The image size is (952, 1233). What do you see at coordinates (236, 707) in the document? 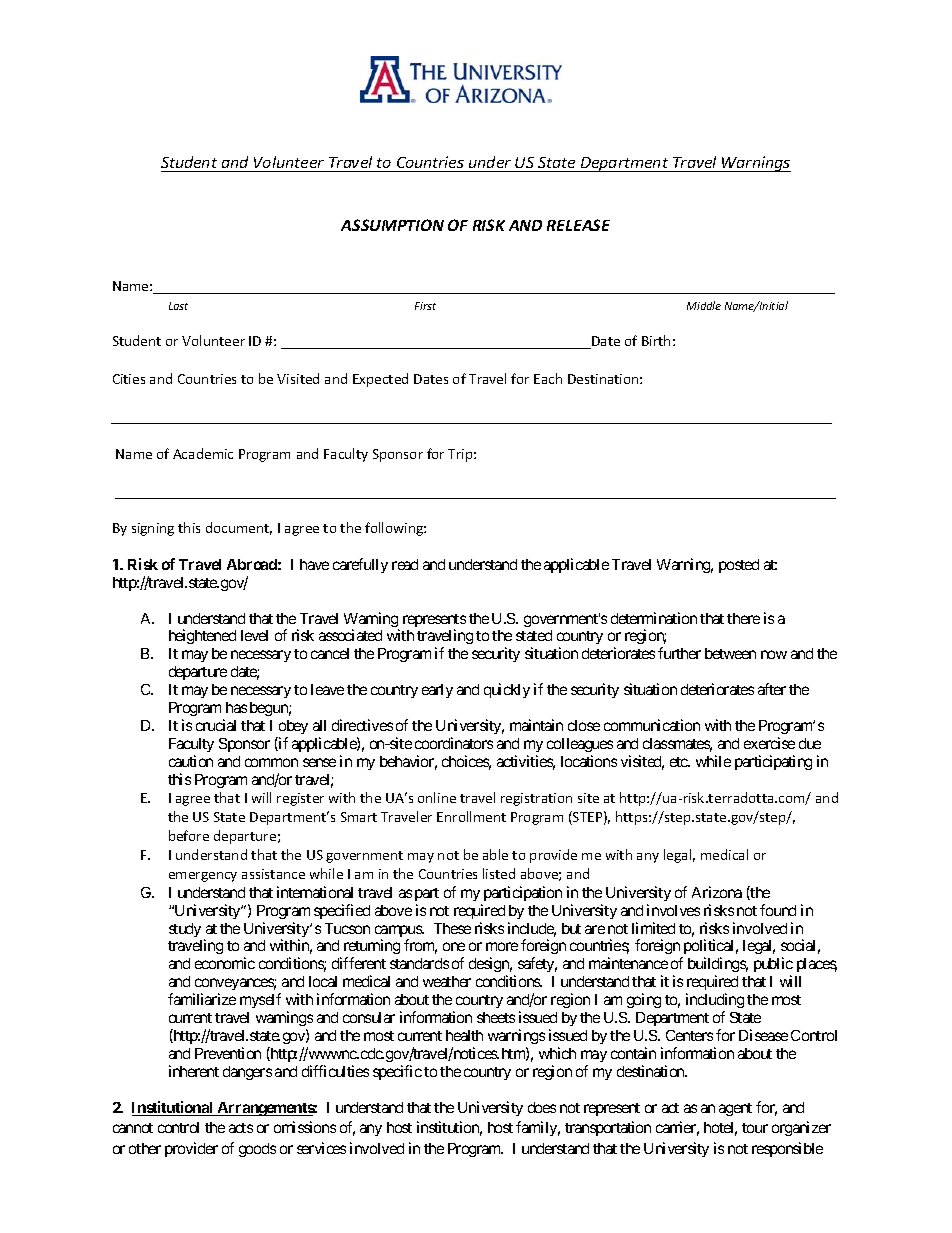
I see `has` at bounding box center [236, 707].
